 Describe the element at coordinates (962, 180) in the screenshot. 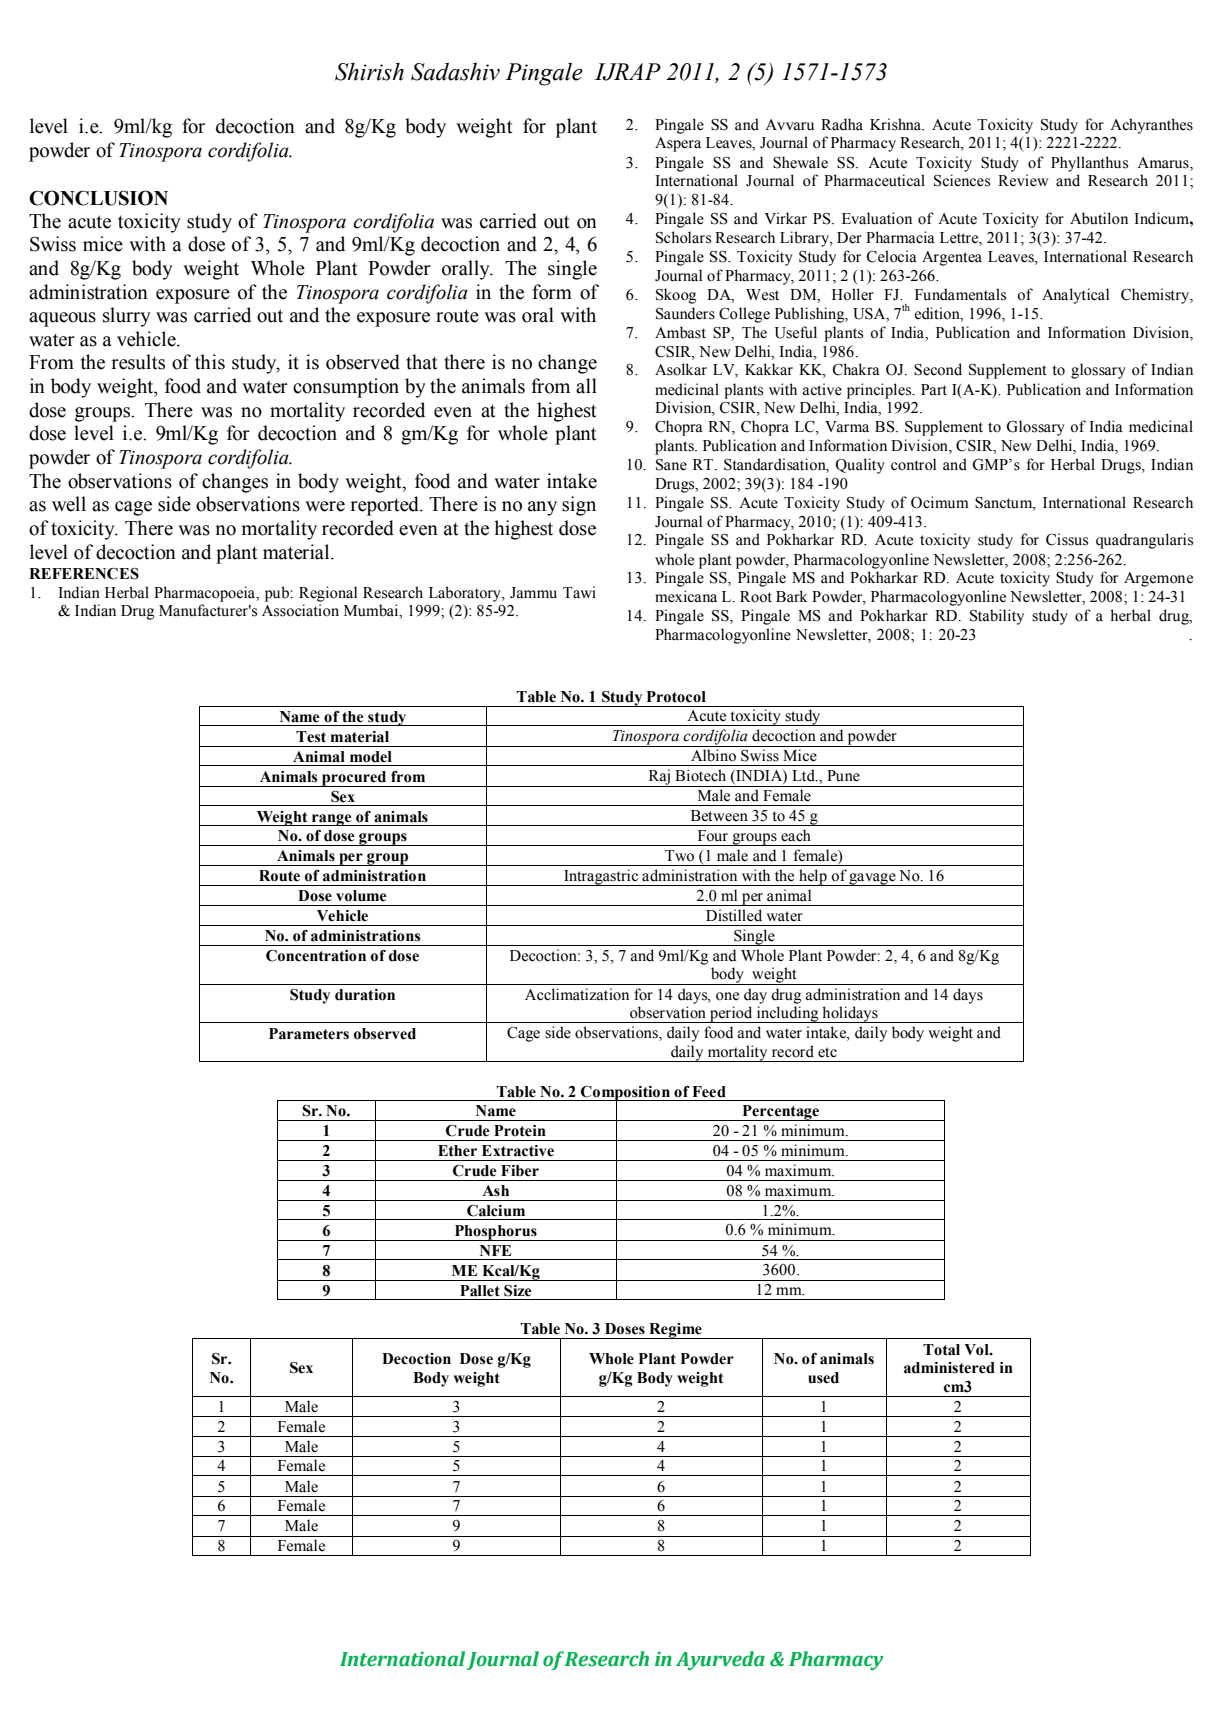

I see `Sciences` at that location.
